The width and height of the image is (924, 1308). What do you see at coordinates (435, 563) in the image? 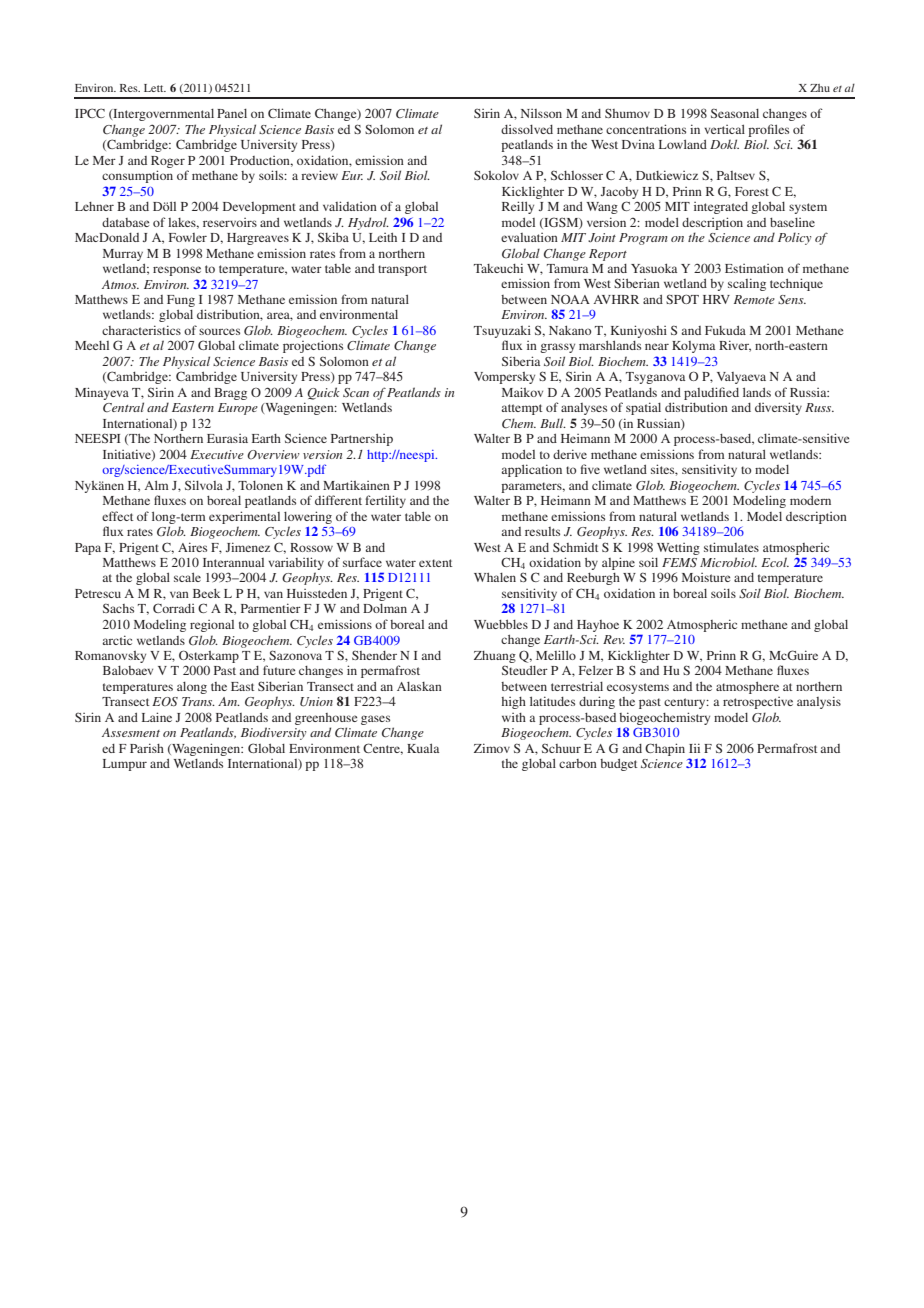
I see `extent` at bounding box center [435, 563].
